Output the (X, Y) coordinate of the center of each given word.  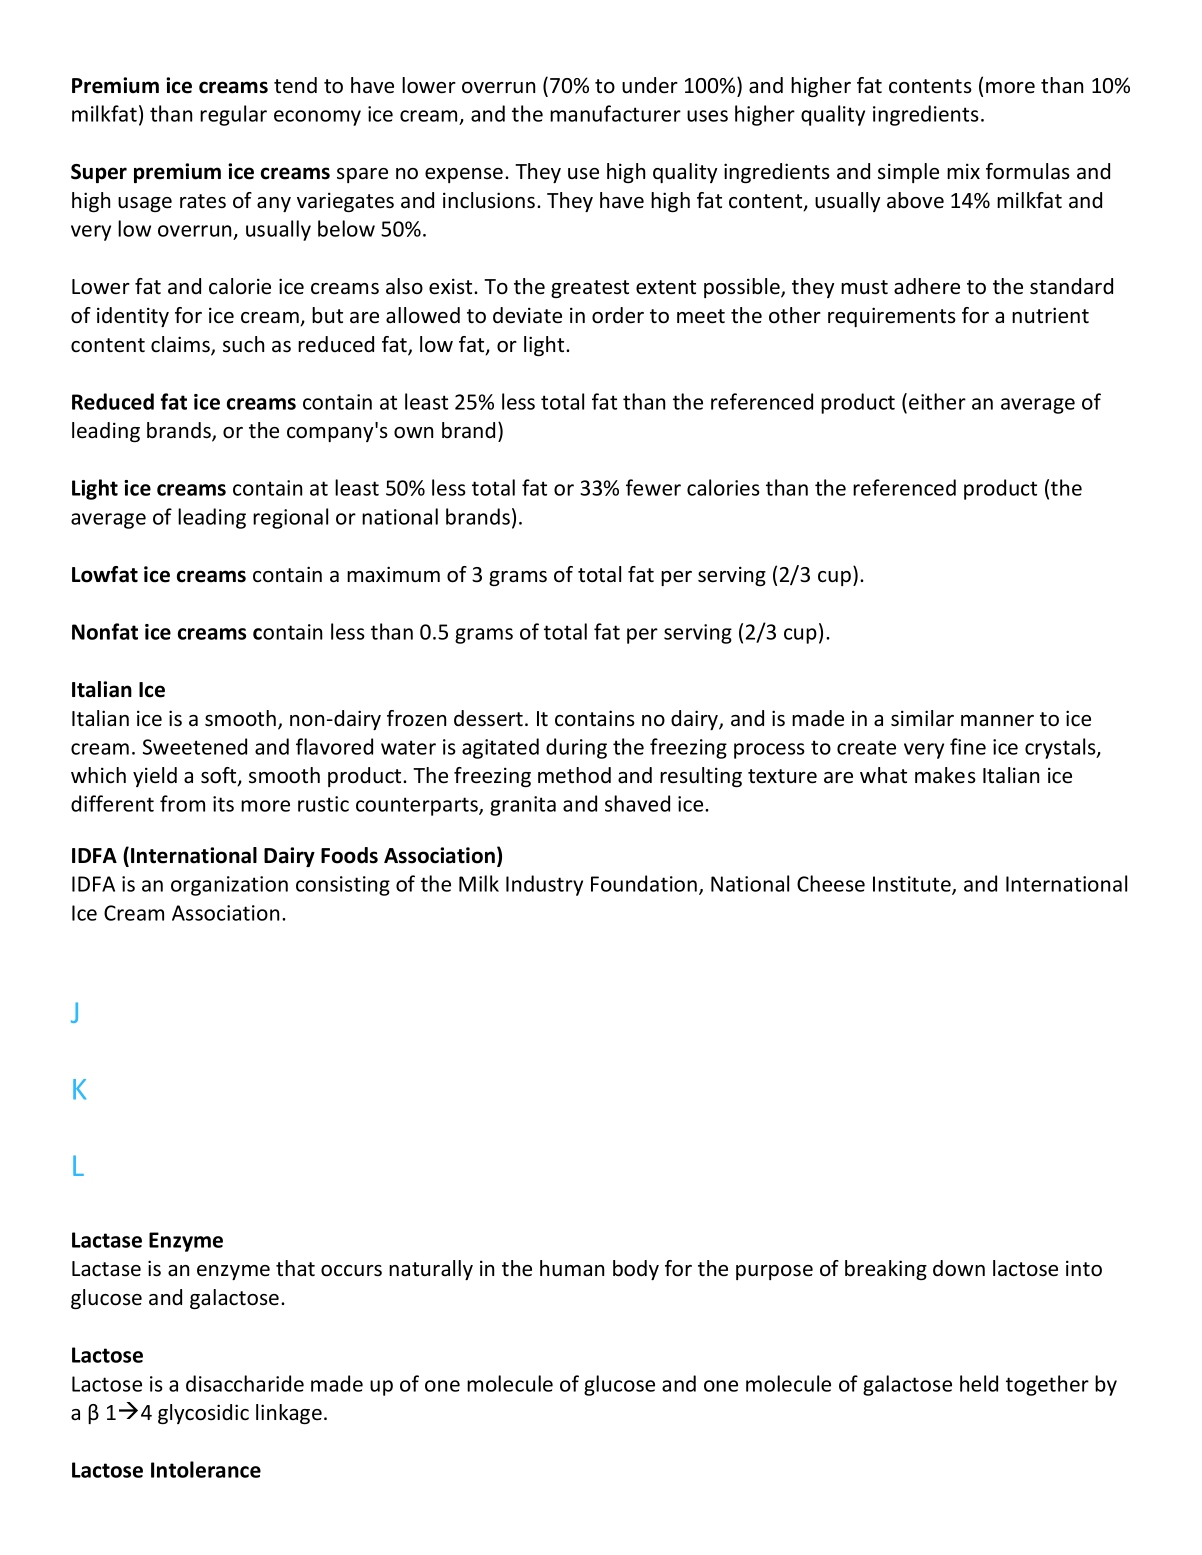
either (937, 401)
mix (963, 171)
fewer (653, 487)
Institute (913, 885)
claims (181, 345)
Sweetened (195, 746)
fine (968, 746)
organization (229, 886)
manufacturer (615, 113)
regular (233, 115)
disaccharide (245, 1383)
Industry (544, 885)
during (576, 748)
